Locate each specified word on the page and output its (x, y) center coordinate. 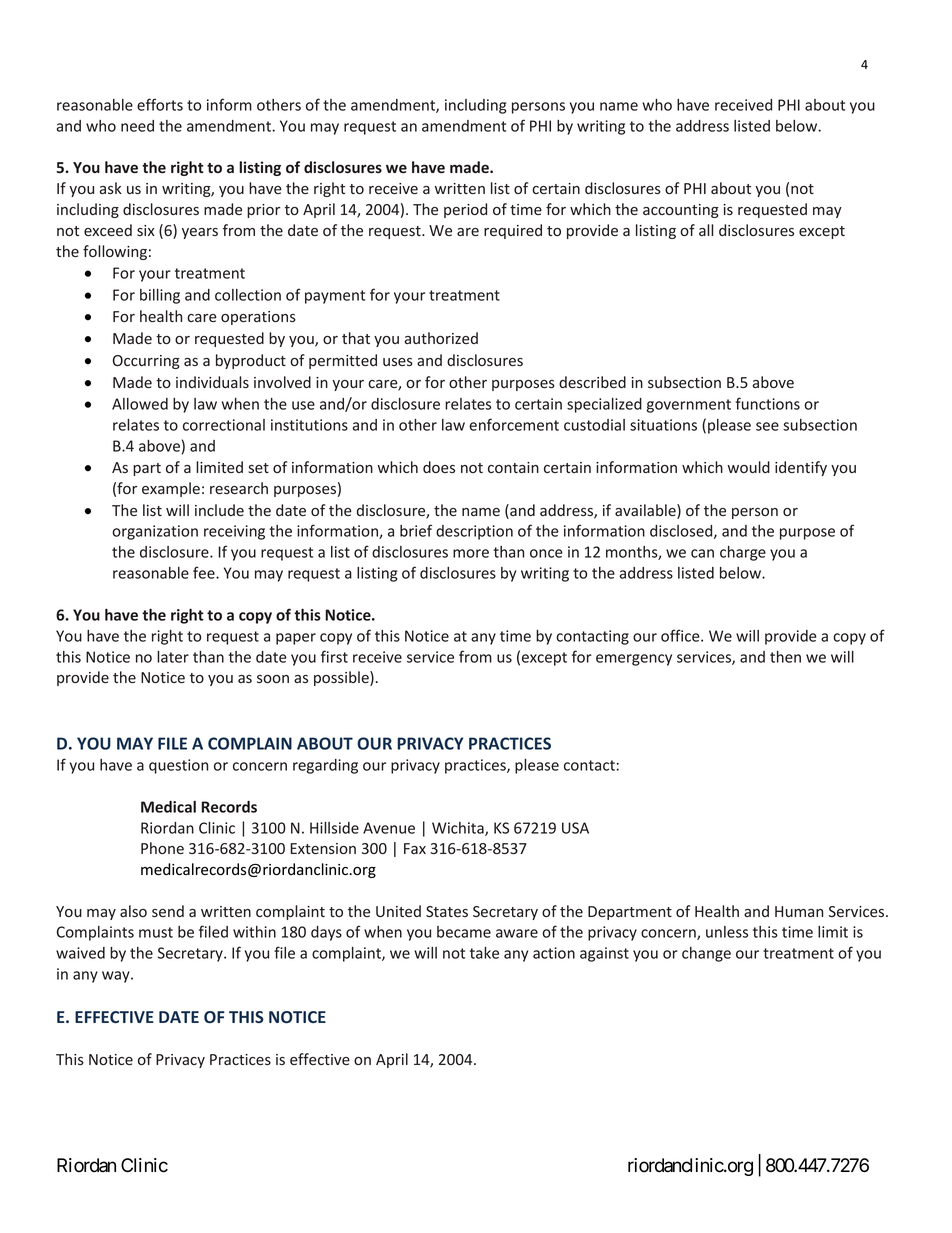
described (592, 382)
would (748, 467)
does (439, 467)
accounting (681, 211)
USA (575, 828)
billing (160, 296)
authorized (441, 338)
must (156, 932)
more (471, 553)
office (681, 635)
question (178, 766)
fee (205, 572)
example (171, 489)
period (465, 210)
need (137, 126)
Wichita (459, 829)
